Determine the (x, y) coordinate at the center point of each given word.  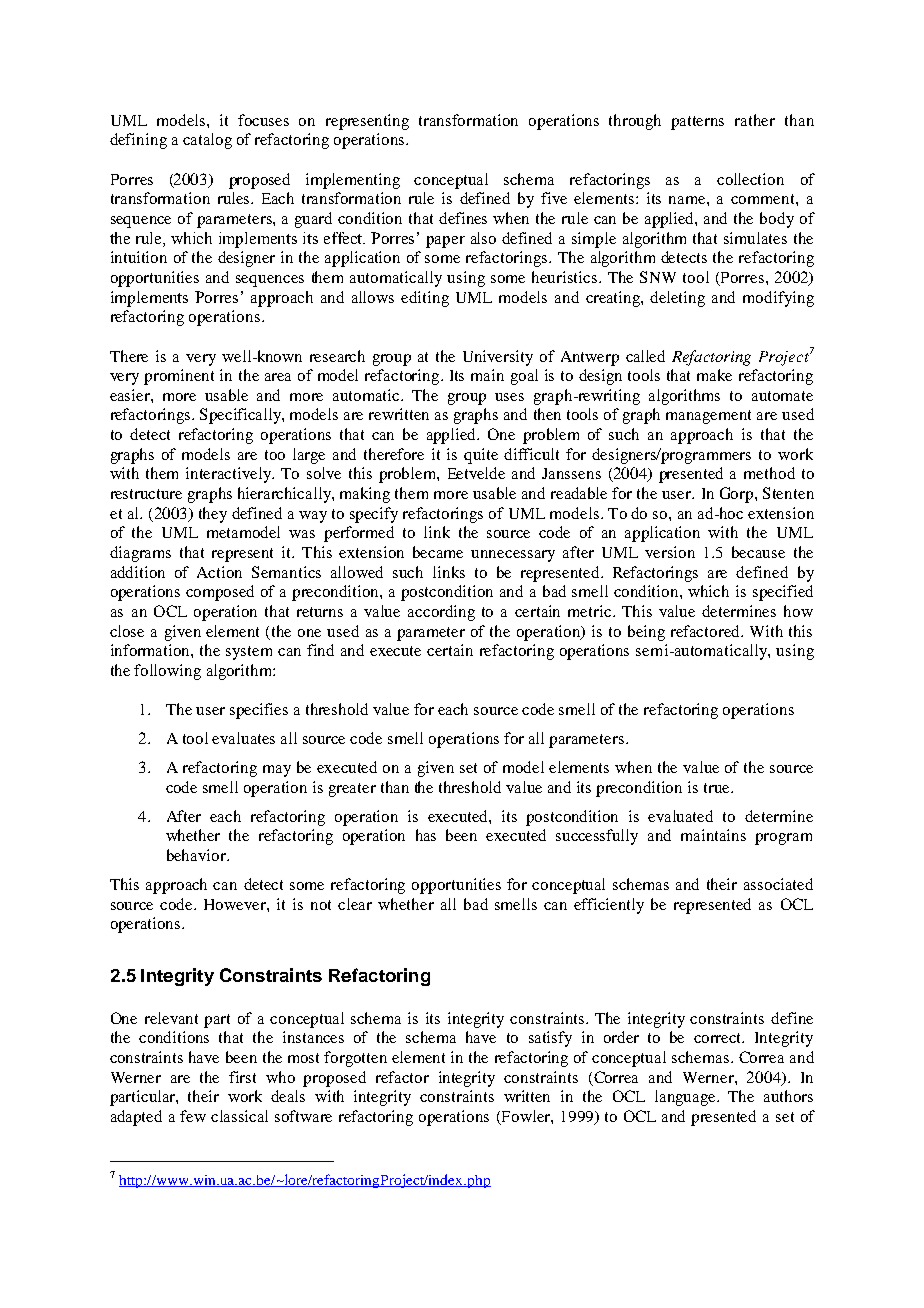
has (426, 835)
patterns (697, 123)
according (441, 613)
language (686, 1098)
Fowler (525, 1117)
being (646, 633)
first (242, 1077)
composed (220, 593)
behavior (197, 855)
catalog (207, 141)
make (714, 375)
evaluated (680, 816)
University (498, 358)
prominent (179, 377)
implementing (353, 181)
